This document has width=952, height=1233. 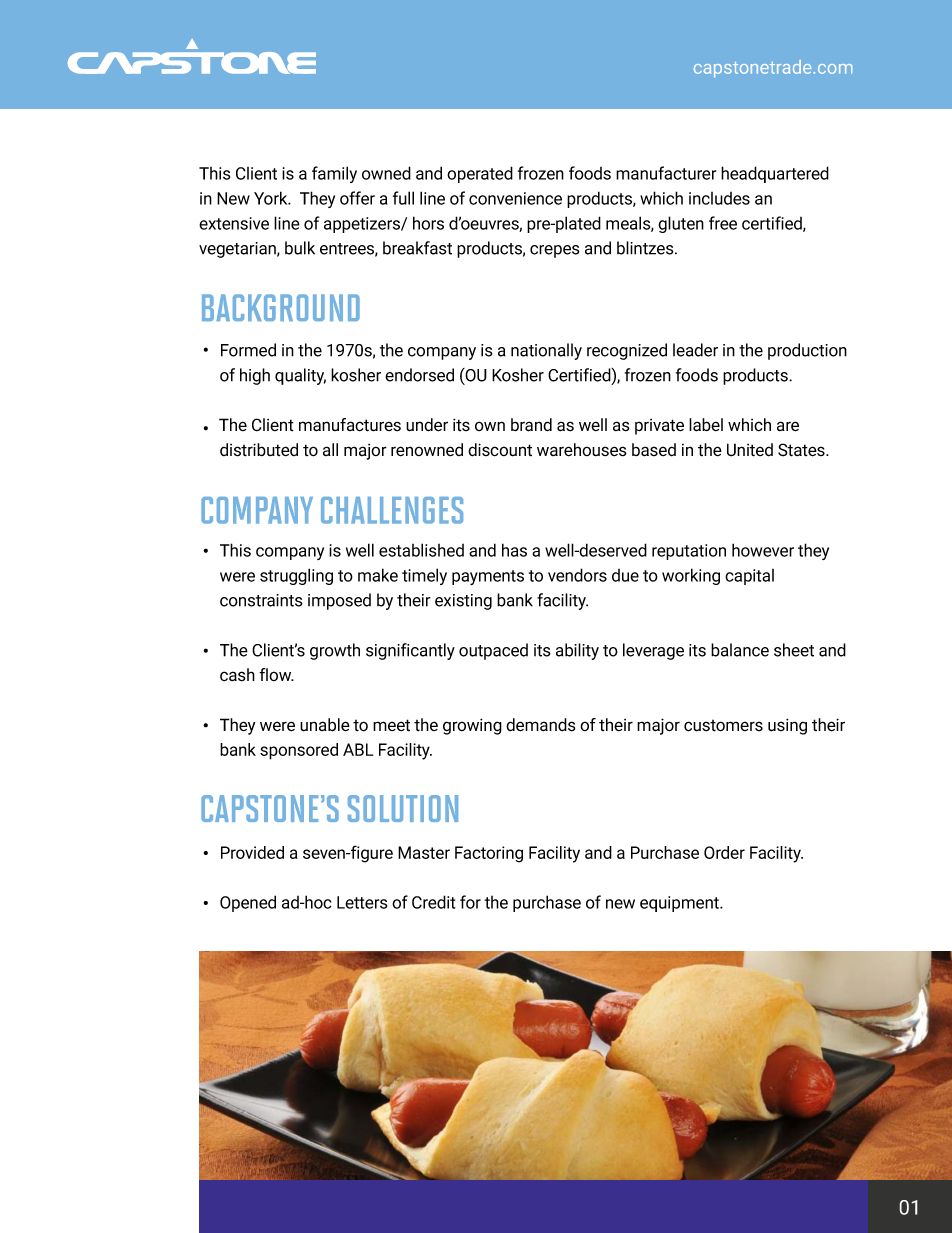 What do you see at coordinates (248, 903) in the document?
I see `Opened` at bounding box center [248, 903].
